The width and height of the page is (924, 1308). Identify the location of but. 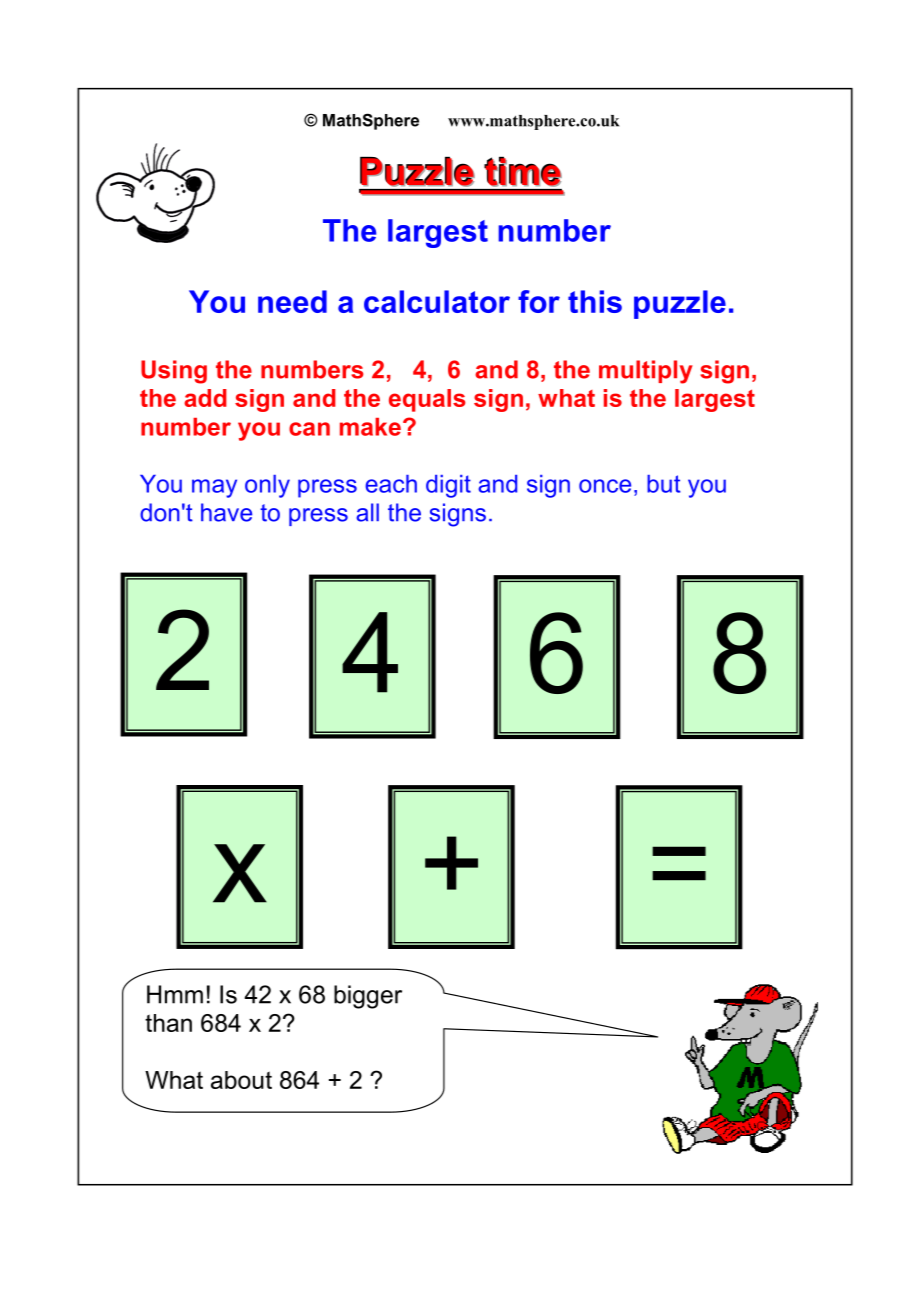
(664, 484).
